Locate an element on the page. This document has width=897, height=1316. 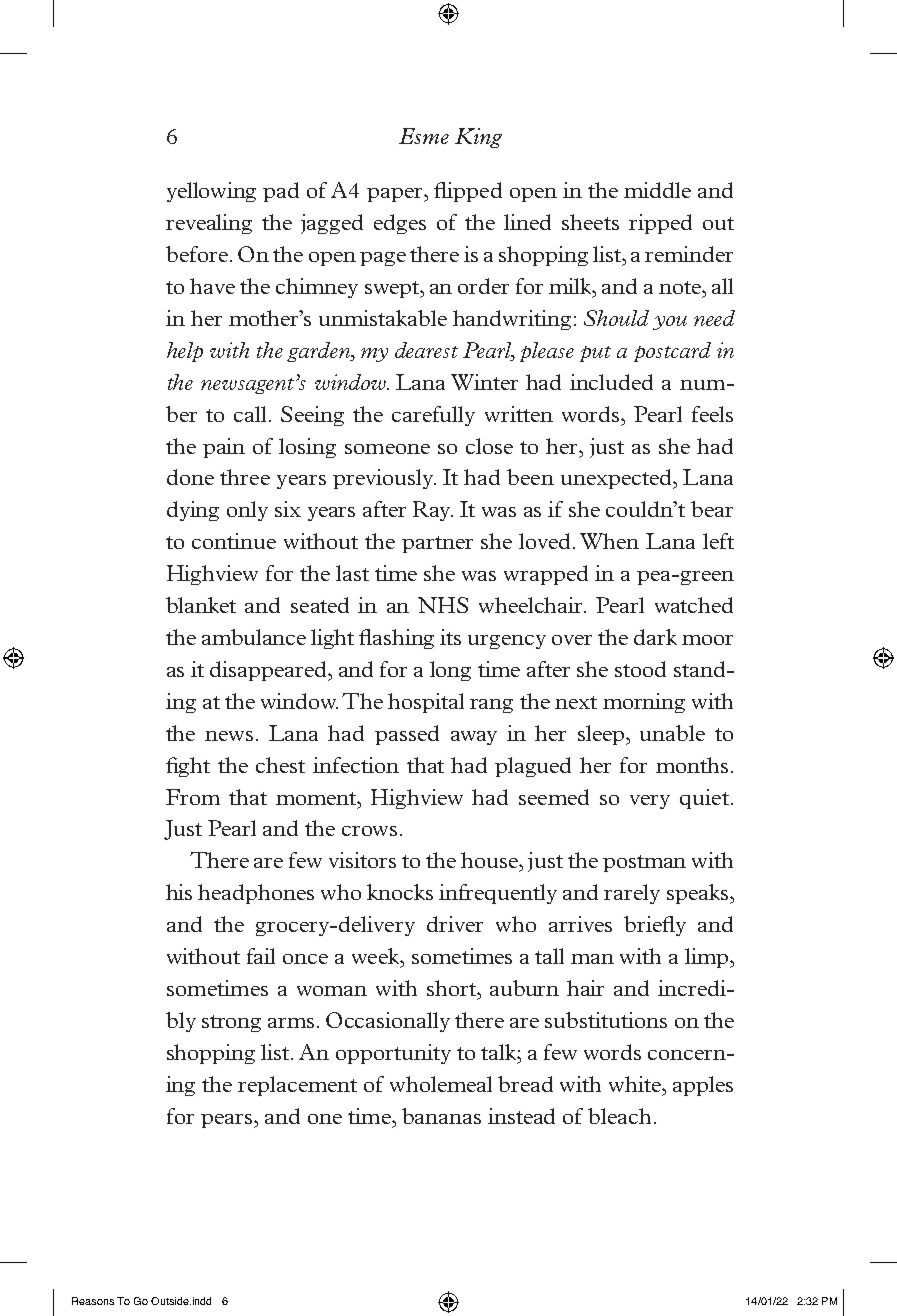
passed is located at coordinates (407, 735).
